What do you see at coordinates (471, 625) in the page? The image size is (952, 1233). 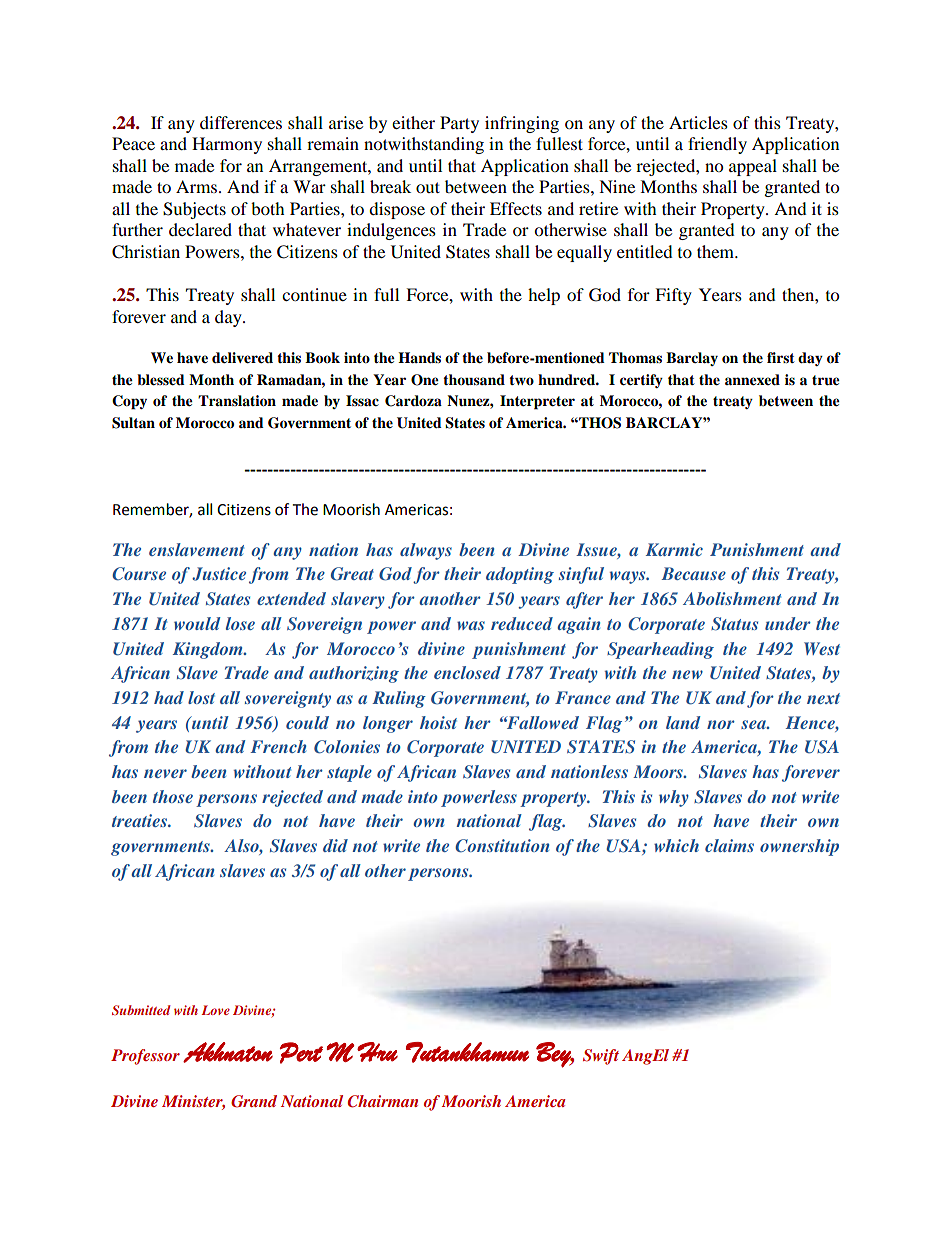 I see `was` at bounding box center [471, 625].
